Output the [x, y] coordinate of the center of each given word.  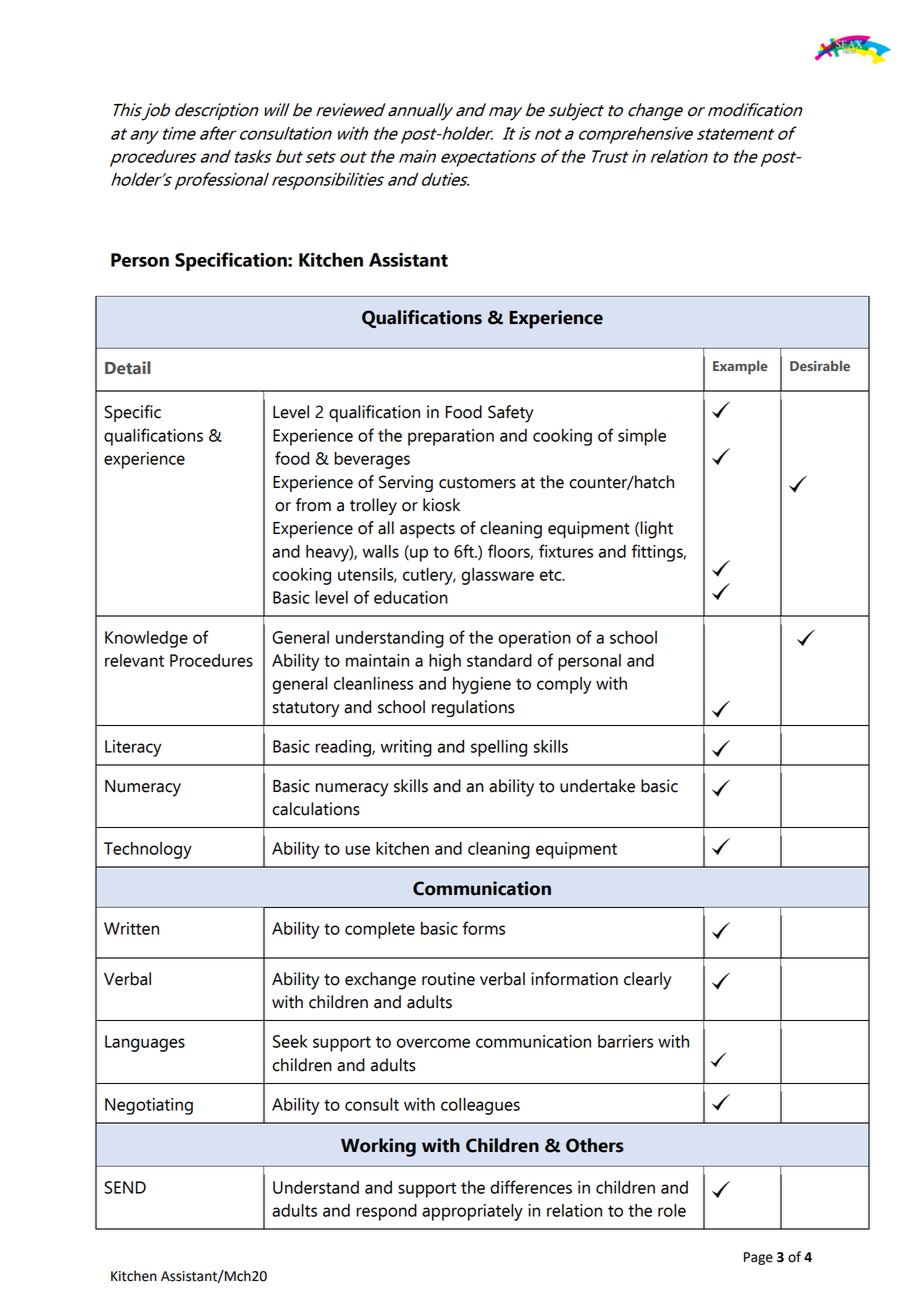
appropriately [472, 1212]
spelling [499, 748]
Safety [510, 414]
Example [740, 367]
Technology [148, 850]
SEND [125, 1187]
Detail [128, 368]
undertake [597, 786]
